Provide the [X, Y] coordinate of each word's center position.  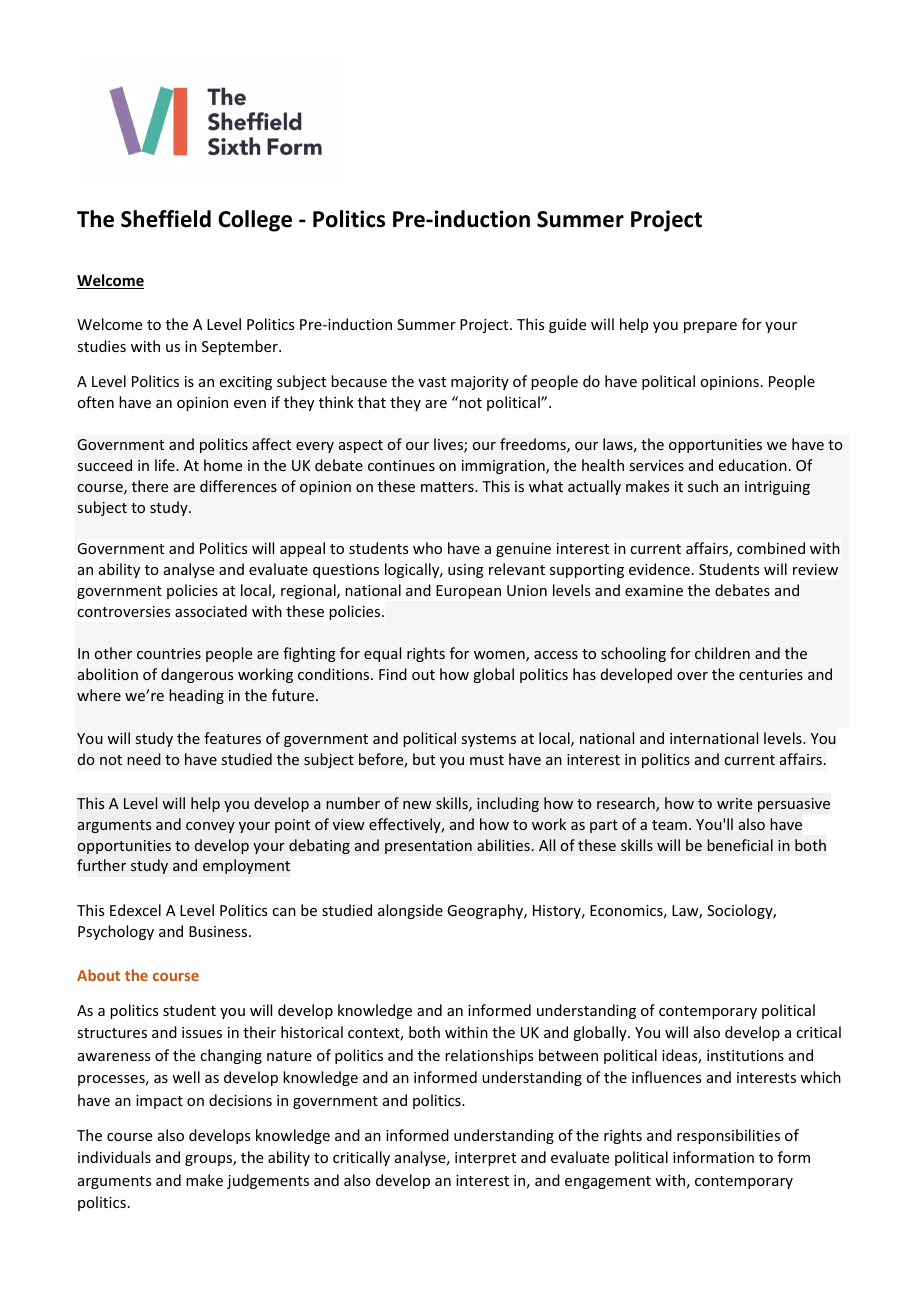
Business [219, 931]
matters [448, 487]
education [753, 465]
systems [488, 740]
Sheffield [166, 219]
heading [196, 696]
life [166, 465]
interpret [485, 1159]
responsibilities [728, 1136]
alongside [410, 911]
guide [567, 325]
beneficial [740, 845]
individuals [114, 1157]
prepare [710, 327]
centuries [771, 674]
